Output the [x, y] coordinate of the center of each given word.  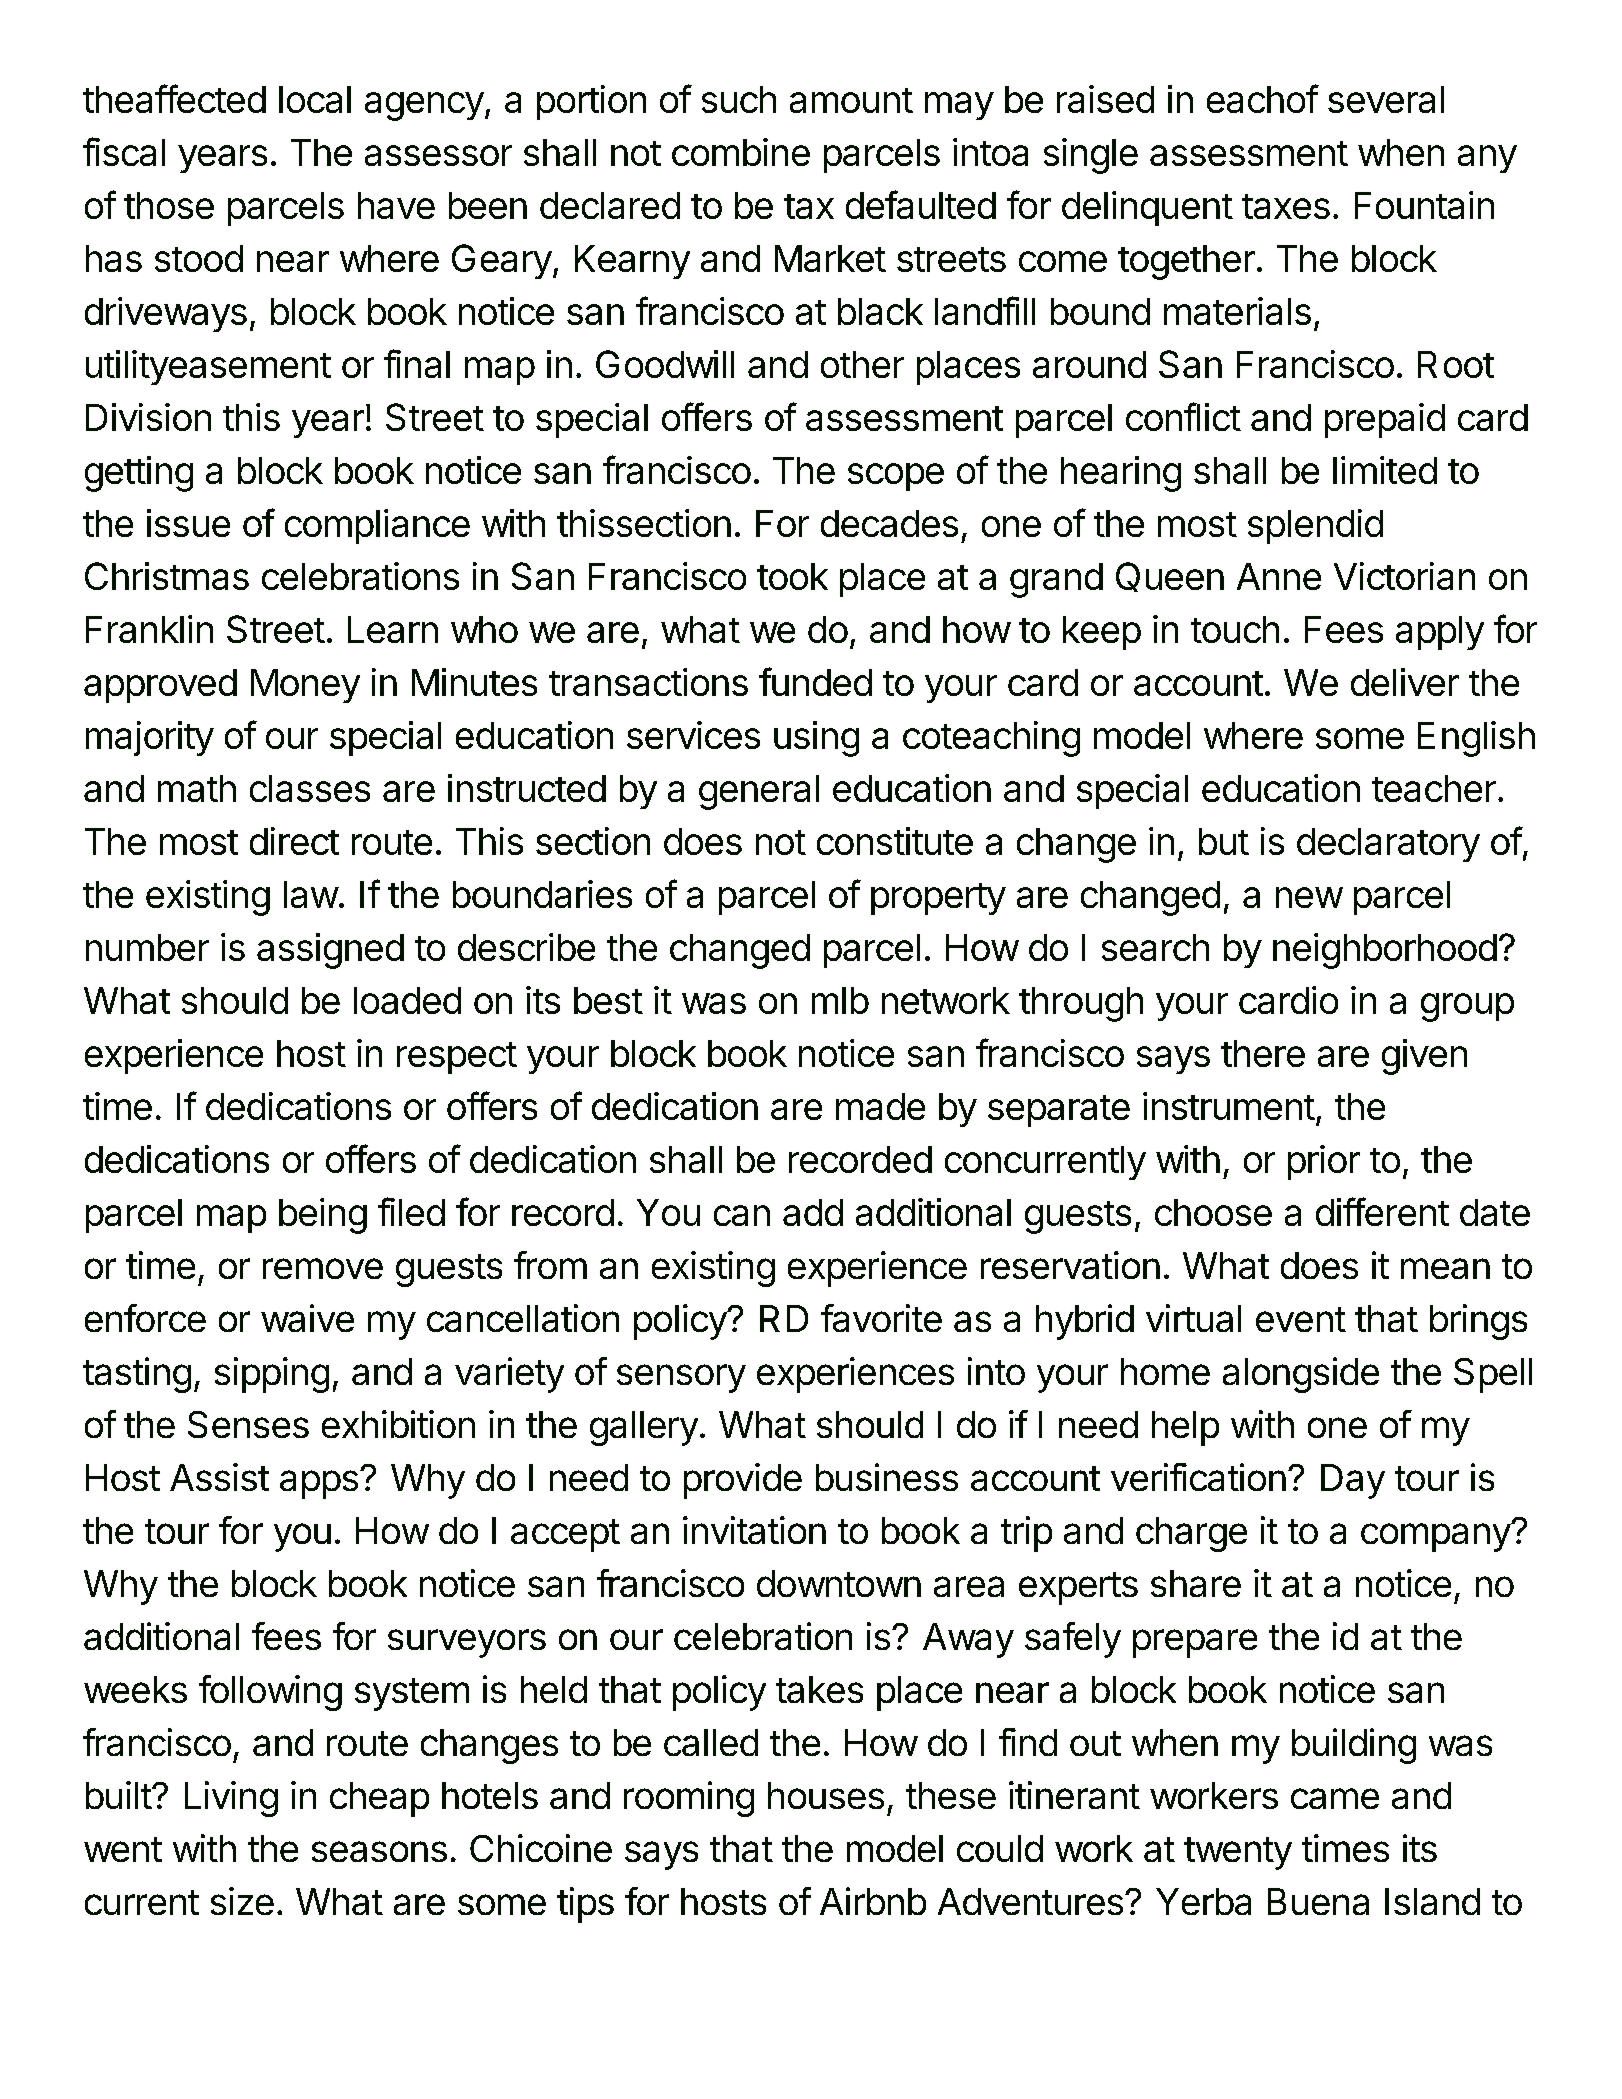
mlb [840, 1000]
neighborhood [1385, 951]
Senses [248, 1424]
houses [826, 1795]
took [792, 576]
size [242, 1901]
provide [743, 1481]
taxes [1286, 206]
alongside [1301, 1375]
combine [741, 152]
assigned [330, 951]
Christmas [167, 576]
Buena [1318, 1901]
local [315, 99]
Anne [1279, 576]
